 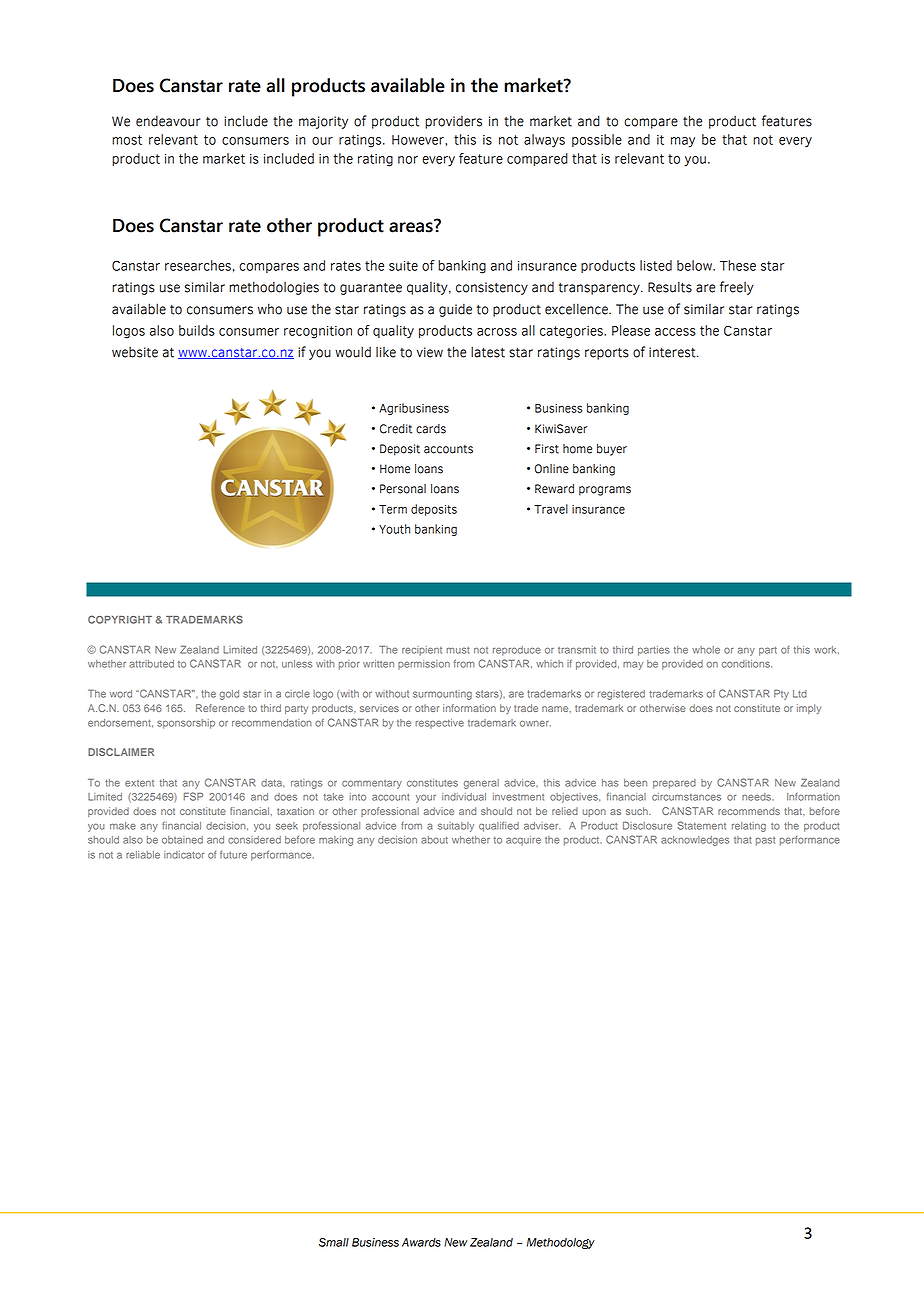 What do you see at coordinates (229, 695) in the image?
I see `gold` at bounding box center [229, 695].
